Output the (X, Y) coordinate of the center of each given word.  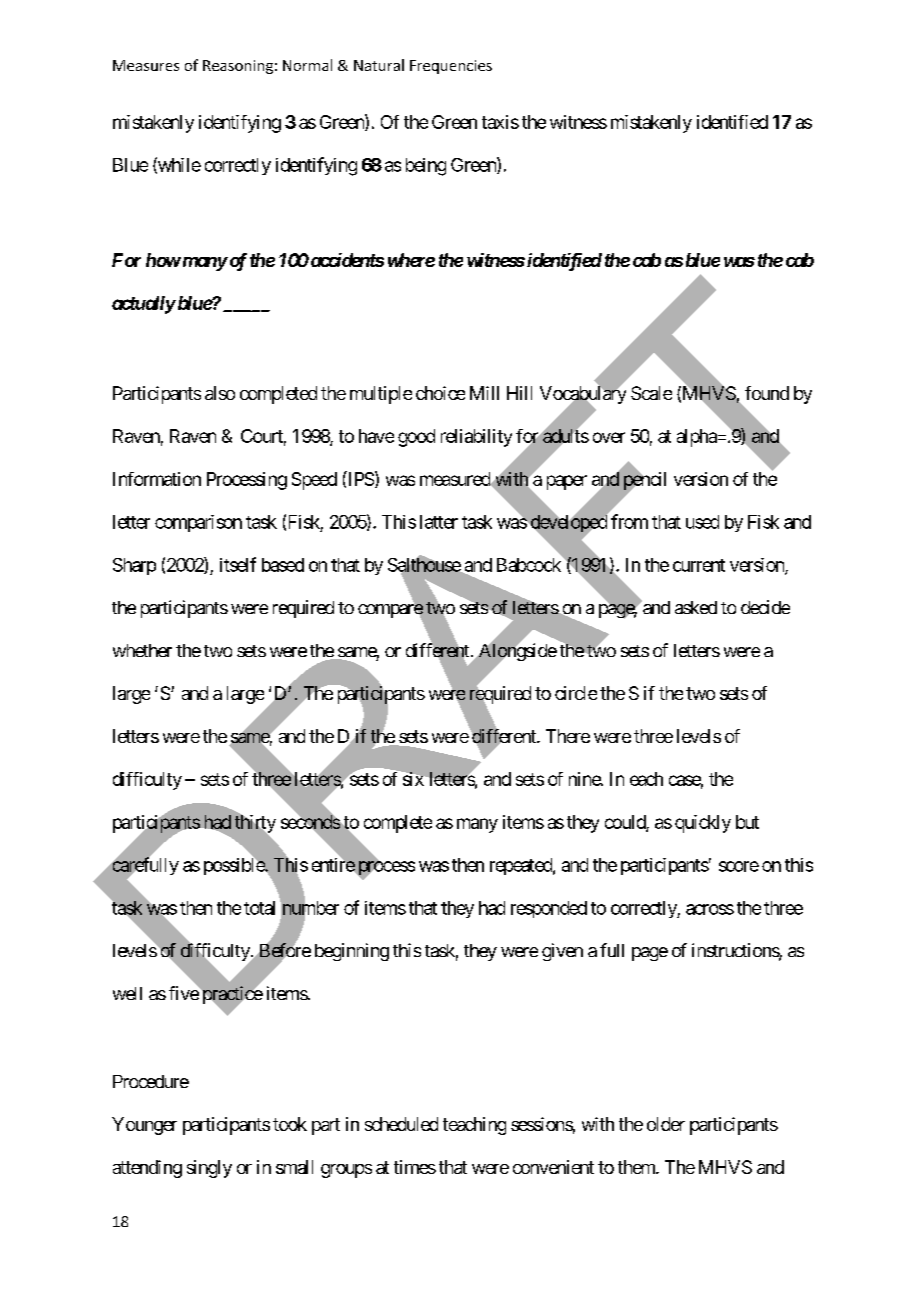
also (220, 393)
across (710, 909)
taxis (500, 122)
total (259, 908)
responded (549, 909)
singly (209, 1169)
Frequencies (451, 67)
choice (440, 393)
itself (238, 564)
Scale (651, 393)
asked (696, 607)
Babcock (530, 564)
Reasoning (238, 67)
